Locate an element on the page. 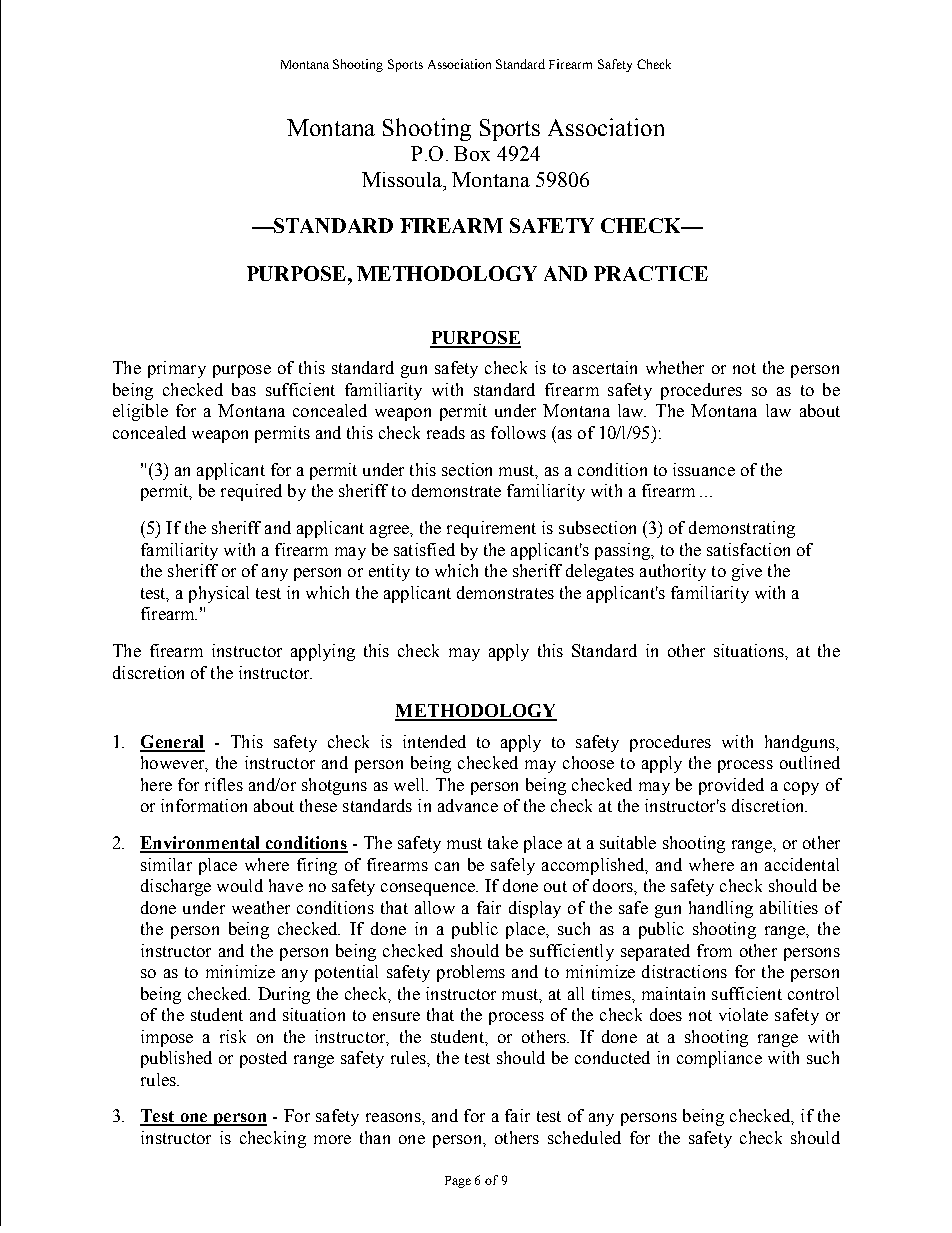 The width and height of the document is (952, 1233). Box is located at coordinates (472, 153).
